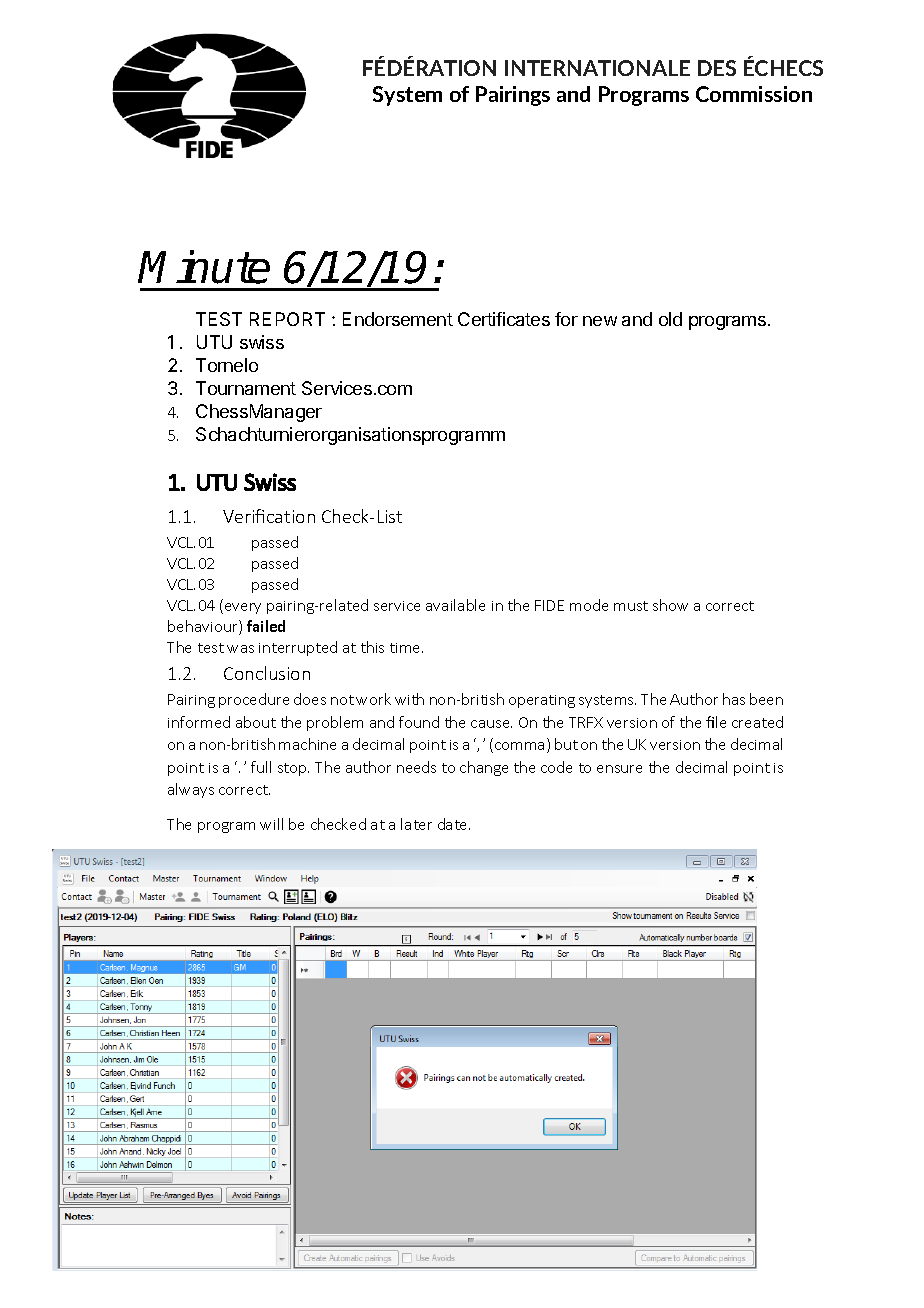 This page has width=924, height=1308. What do you see at coordinates (619, 769) in the page?
I see `ensure` at bounding box center [619, 769].
